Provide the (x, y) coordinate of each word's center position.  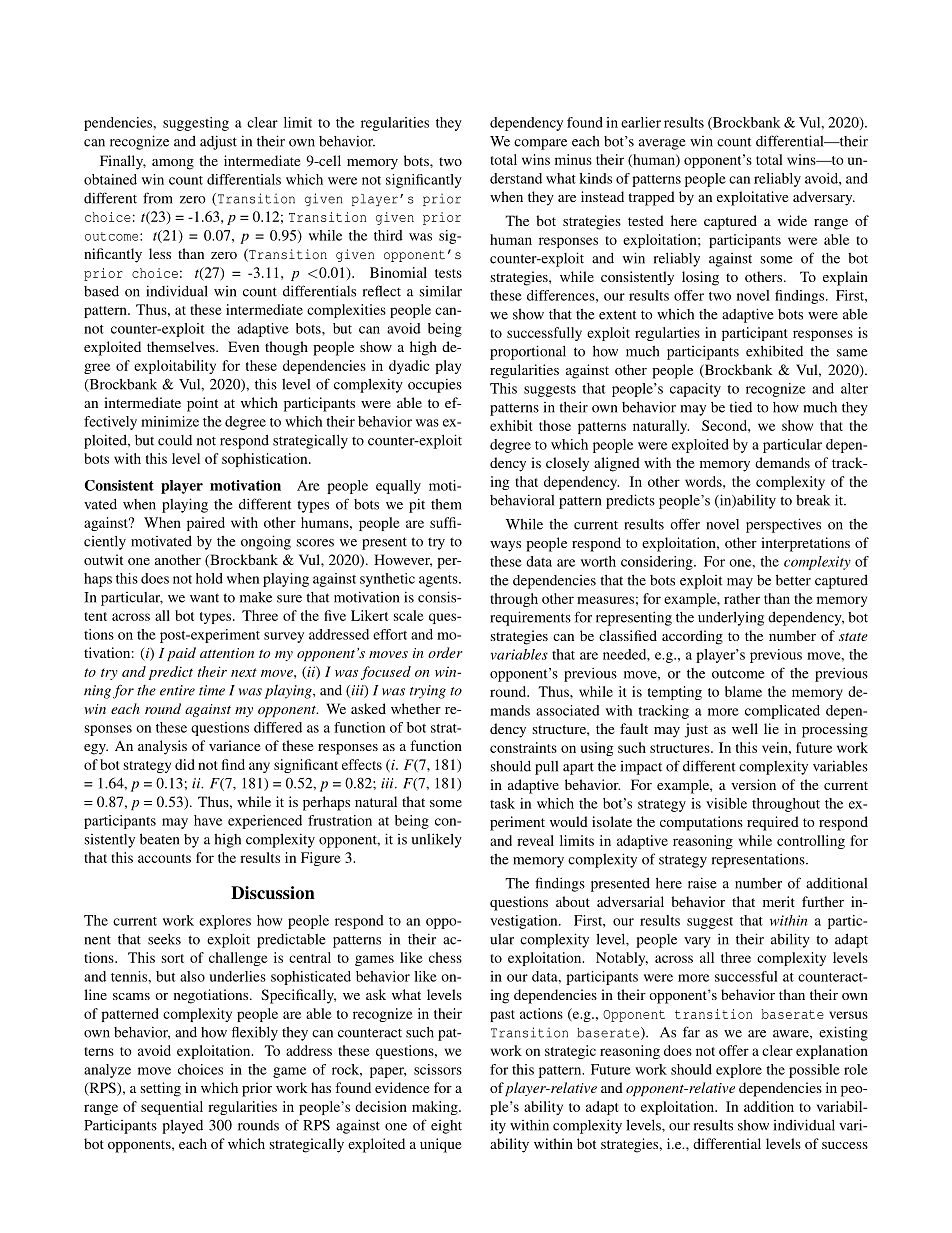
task (502, 803)
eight (446, 1127)
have (208, 820)
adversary (824, 198)
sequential (172, 1108)
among (173, 164)
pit (417, 505)
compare (540, 144)
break (813, 500)
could (175, 440)
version (753, 784)
